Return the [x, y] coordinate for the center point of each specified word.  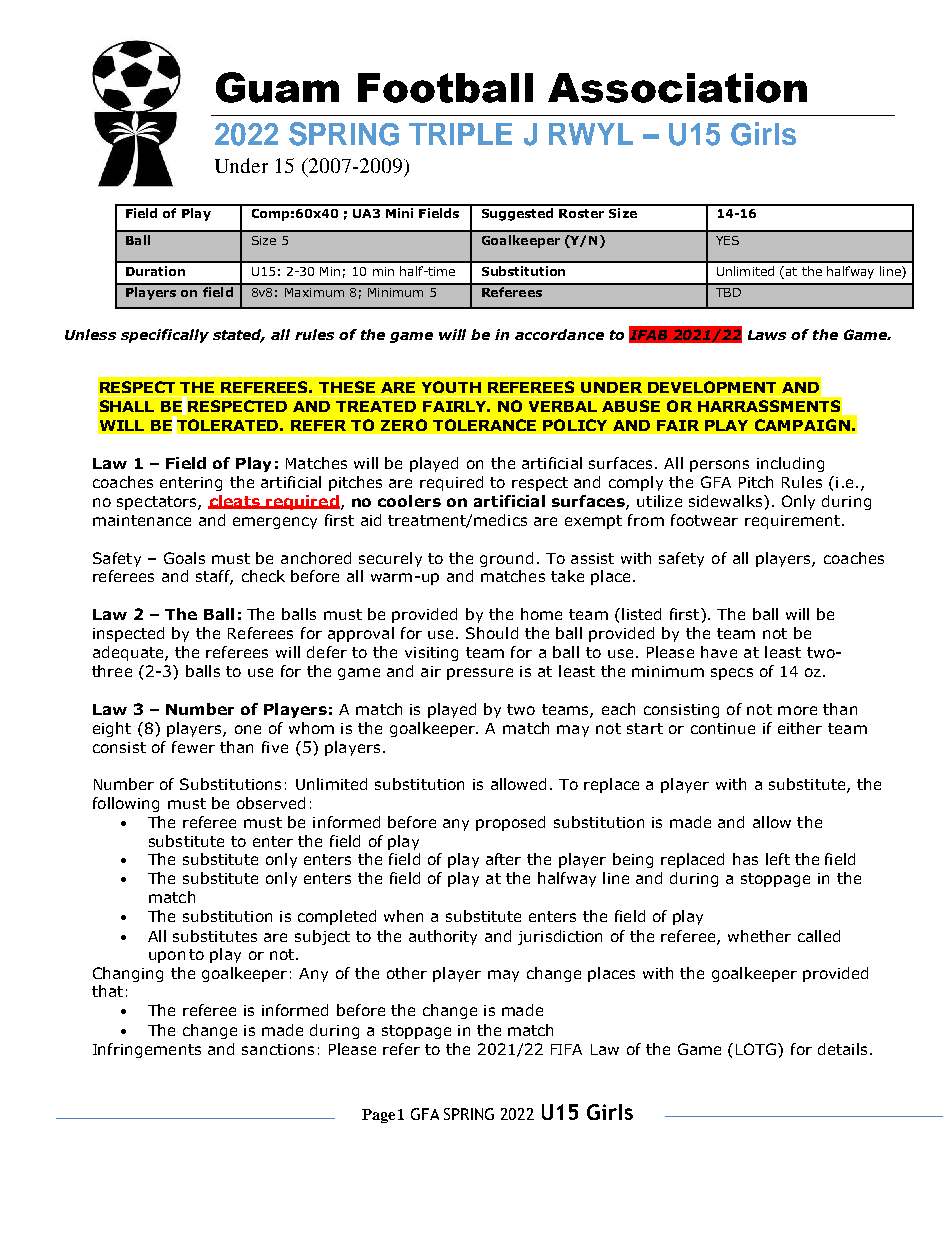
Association [677, 88]
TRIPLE [460, 134]
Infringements [147, 1050]
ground [506, 559]
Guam [277, 87]
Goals [184, 558]
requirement [792, 522]
